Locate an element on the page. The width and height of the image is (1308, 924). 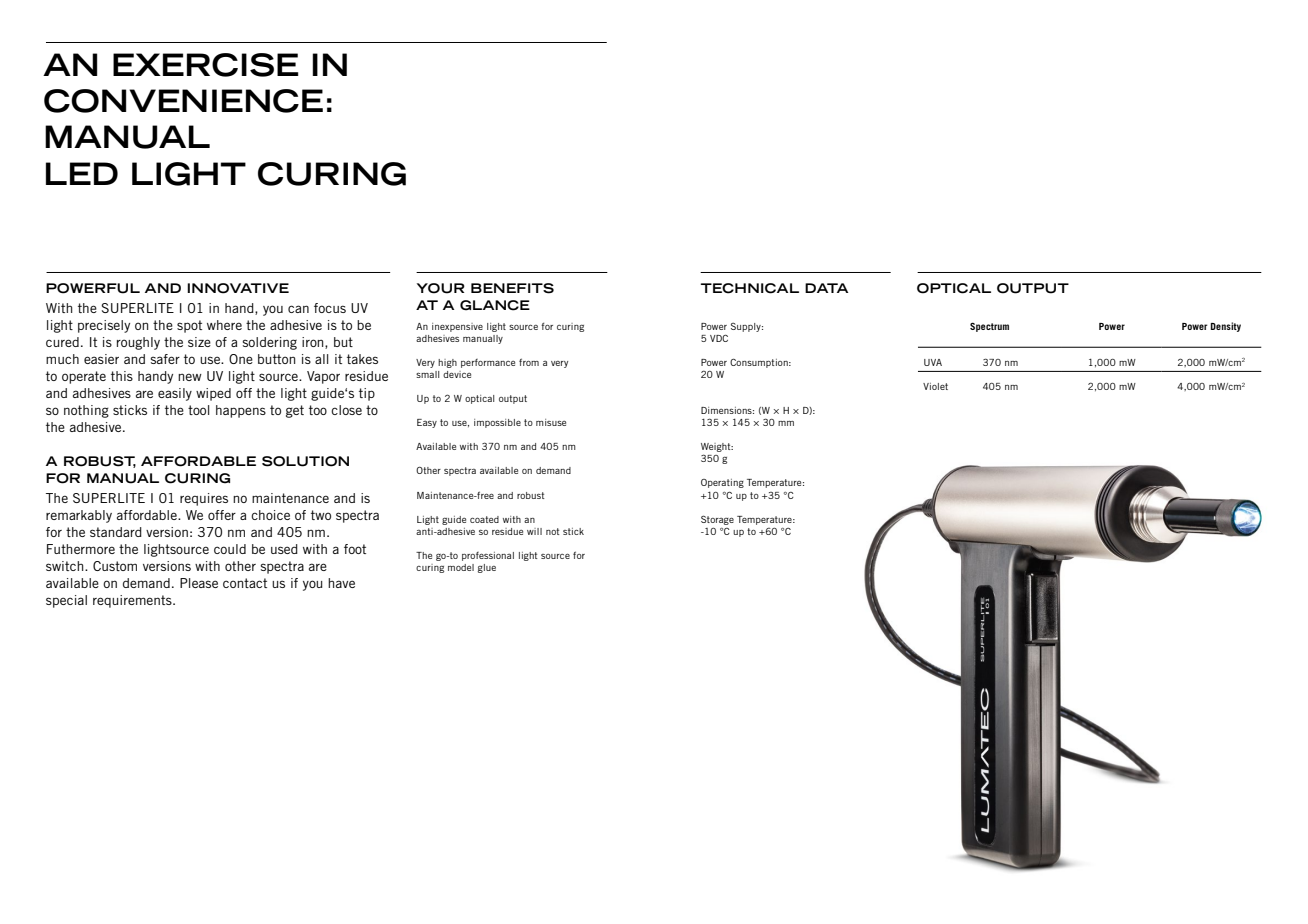
DATA is located at coordinates (826, 288).
